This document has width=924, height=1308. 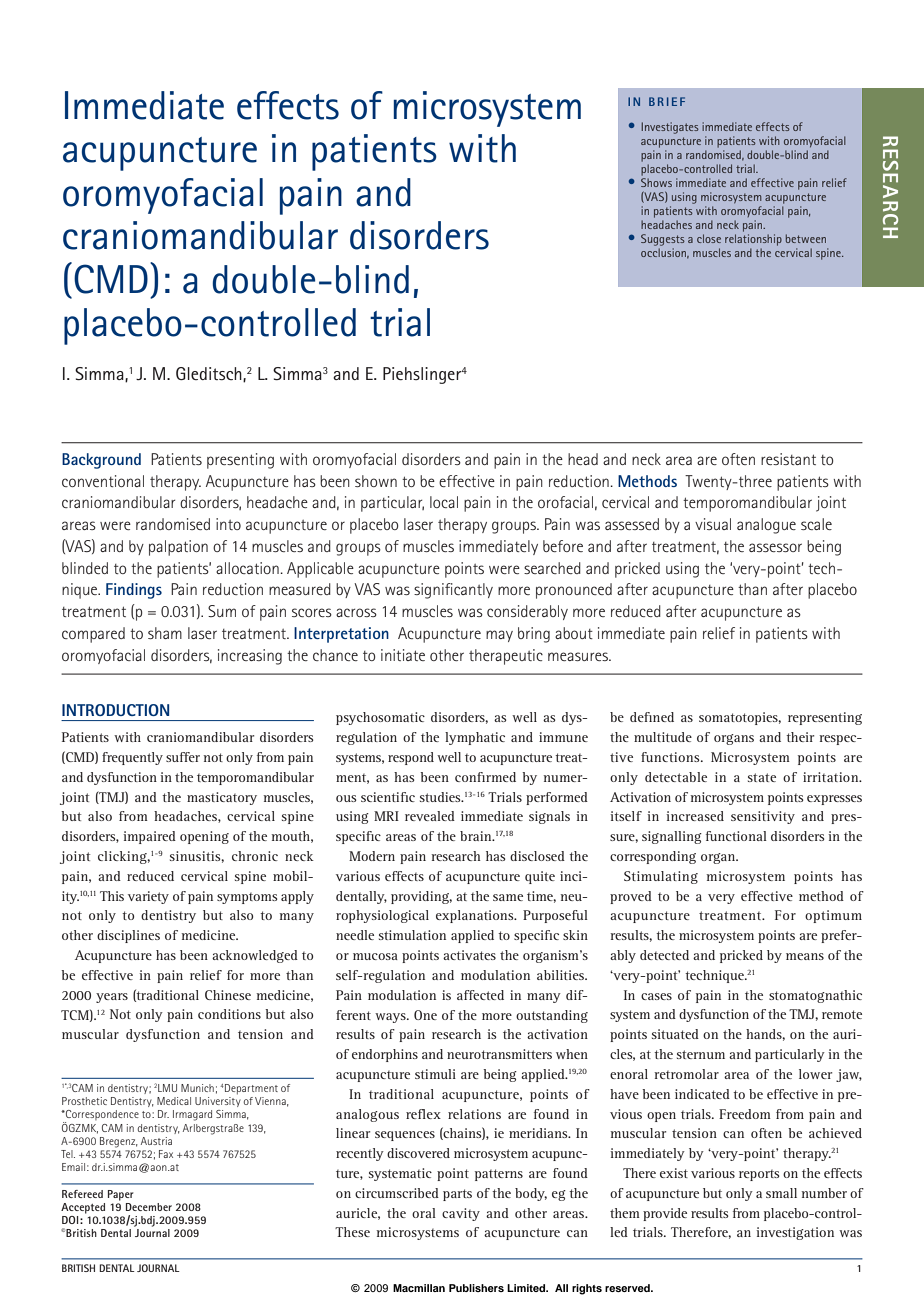 I want to click on local, so click(x=444, y=502).
